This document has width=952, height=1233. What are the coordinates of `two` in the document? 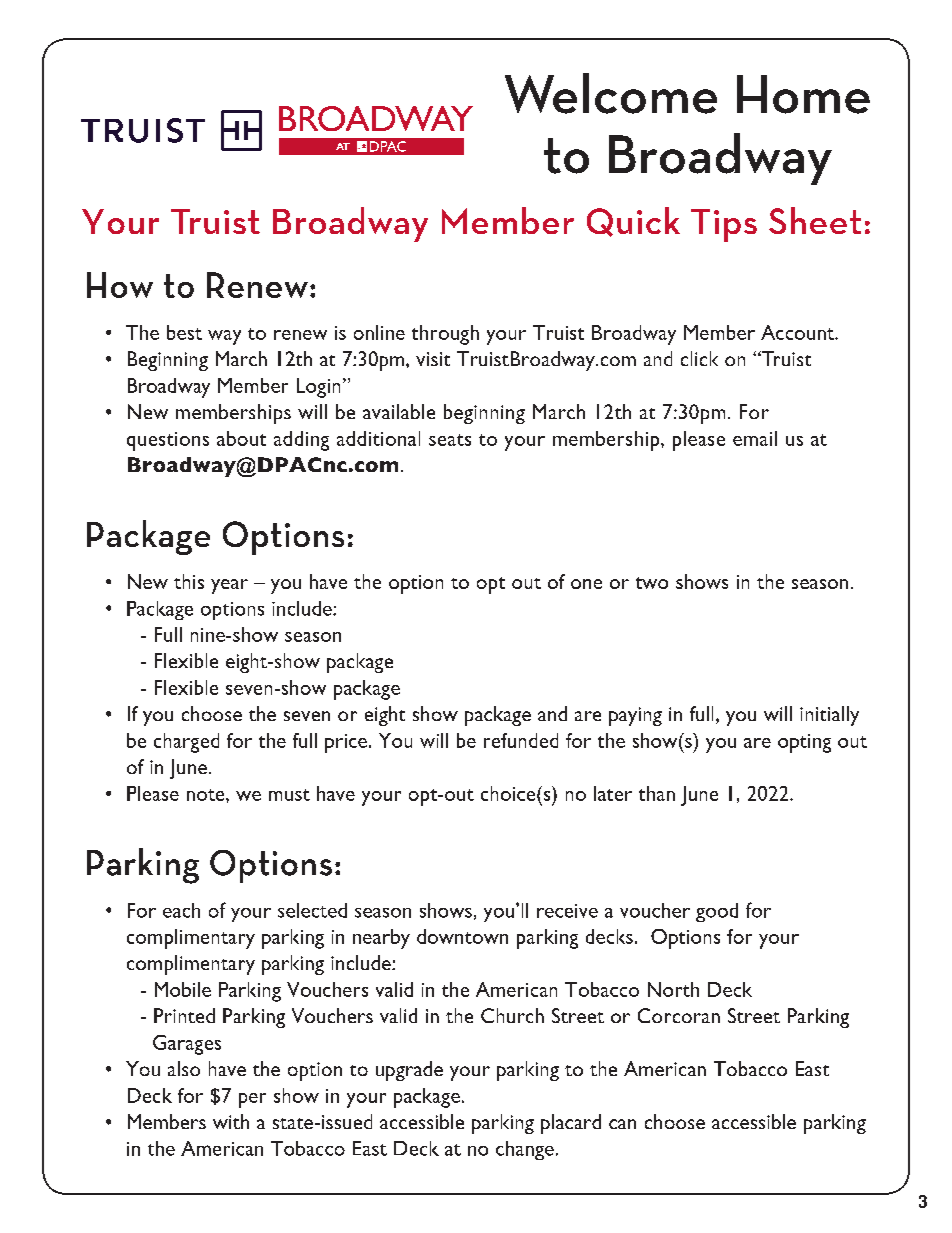 It's located at (652, 583).
